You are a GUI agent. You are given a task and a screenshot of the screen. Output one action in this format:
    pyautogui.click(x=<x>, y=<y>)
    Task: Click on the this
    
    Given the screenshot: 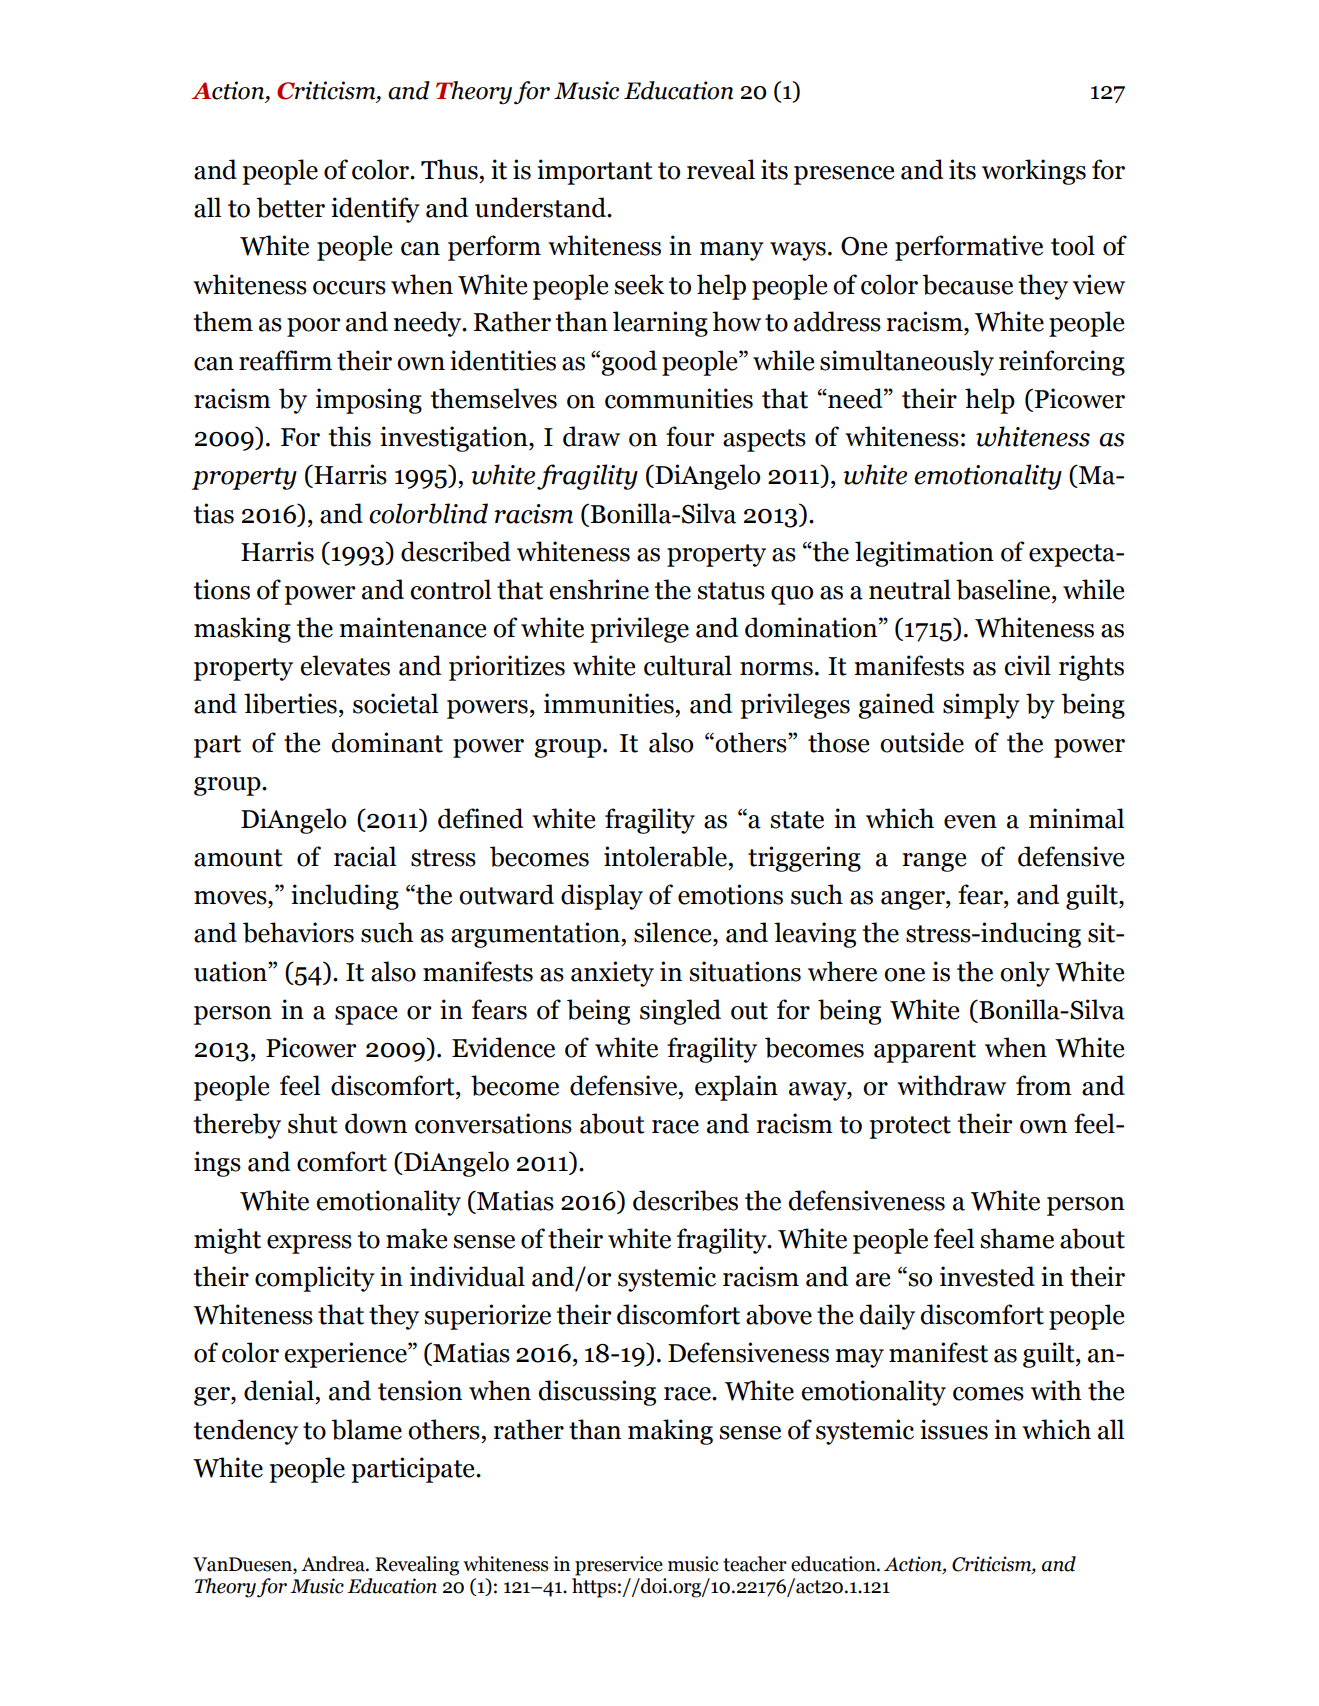 What is the action you would take?
    pyautogui.click(x=350, y=436)
